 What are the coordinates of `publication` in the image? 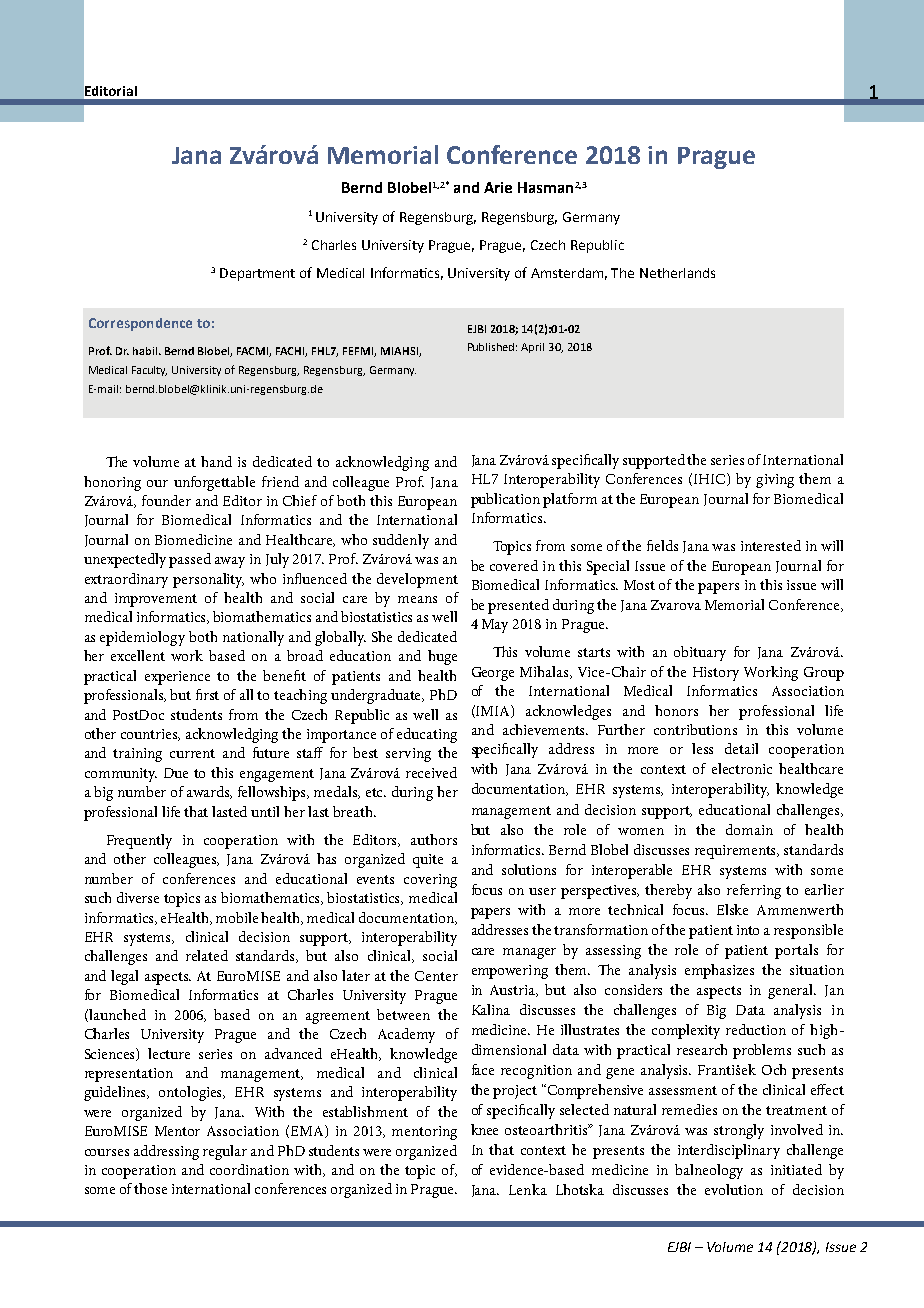 It's located at (505, 500).
